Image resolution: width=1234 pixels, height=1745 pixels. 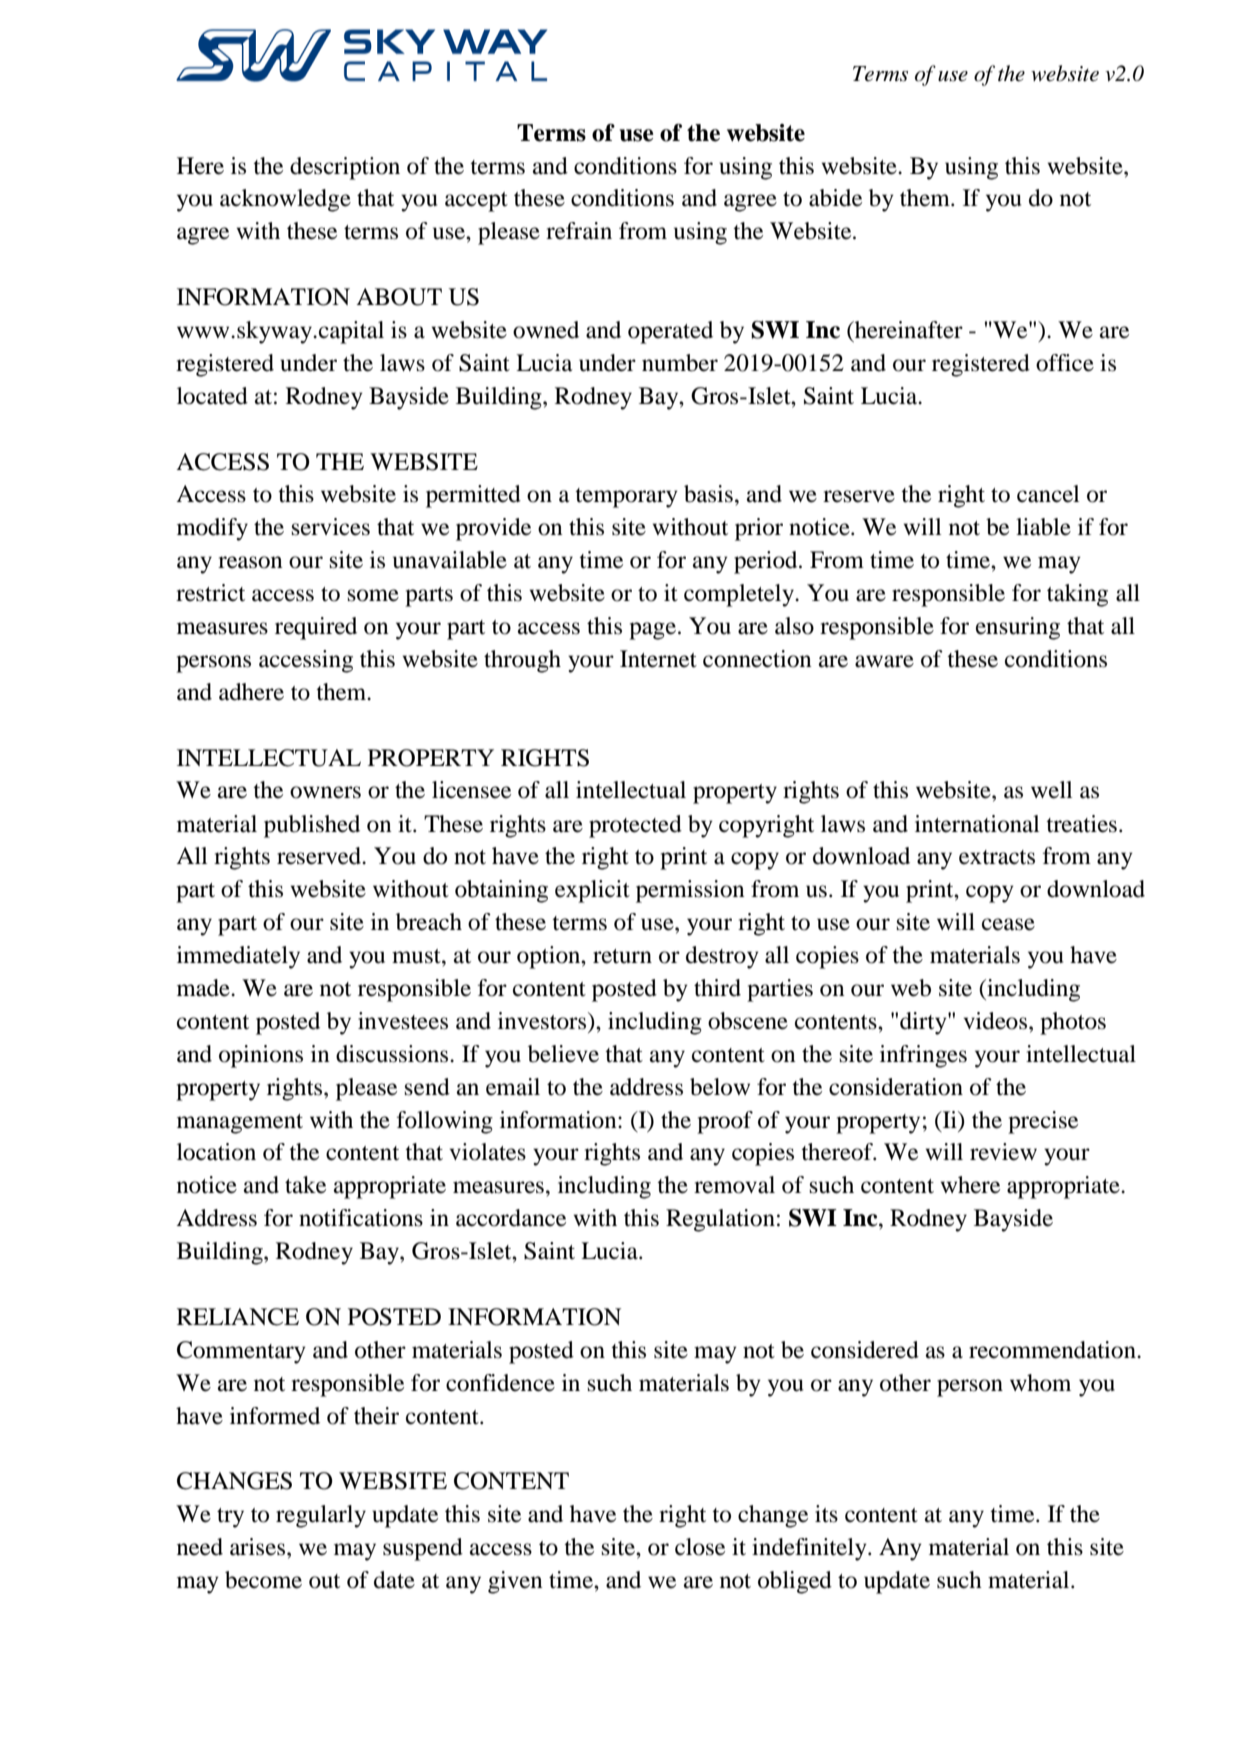 What do you see at coordinates (285, 200) in the page?
I see `acknowledge` at bounding box center [285, 200].
